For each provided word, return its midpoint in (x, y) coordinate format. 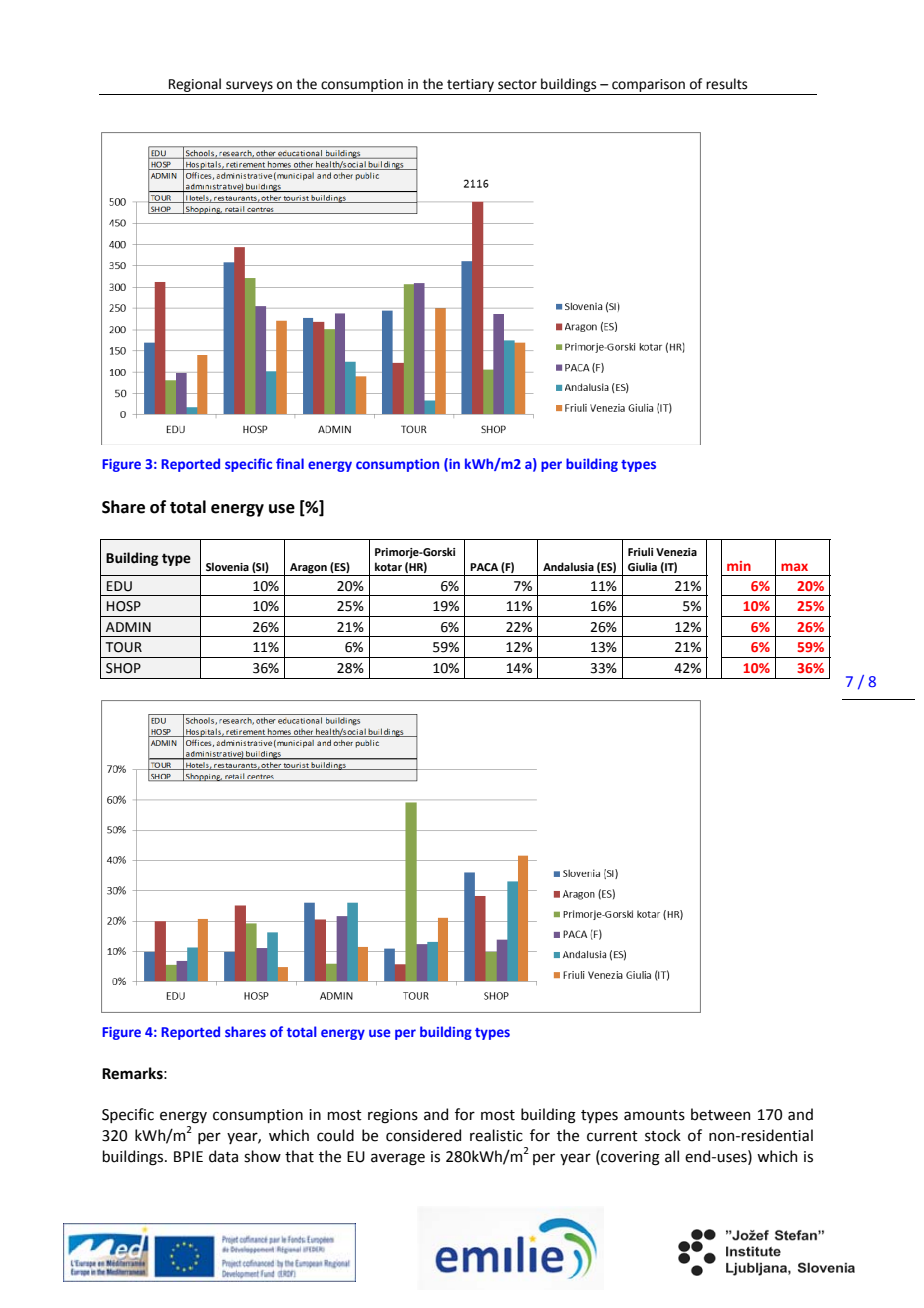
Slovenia (227, 566)
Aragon (308, 569)
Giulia (642, 566)
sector (517, 85)
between (720, 1114)
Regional (195, 85)
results (726, 84)
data (223, 1156)
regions (393, 1116)
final (290, 463)
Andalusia (568, 566)
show (262, 1156)
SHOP (123, 668)
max (794, 567)
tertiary (470, 85)
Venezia (676, 552)
